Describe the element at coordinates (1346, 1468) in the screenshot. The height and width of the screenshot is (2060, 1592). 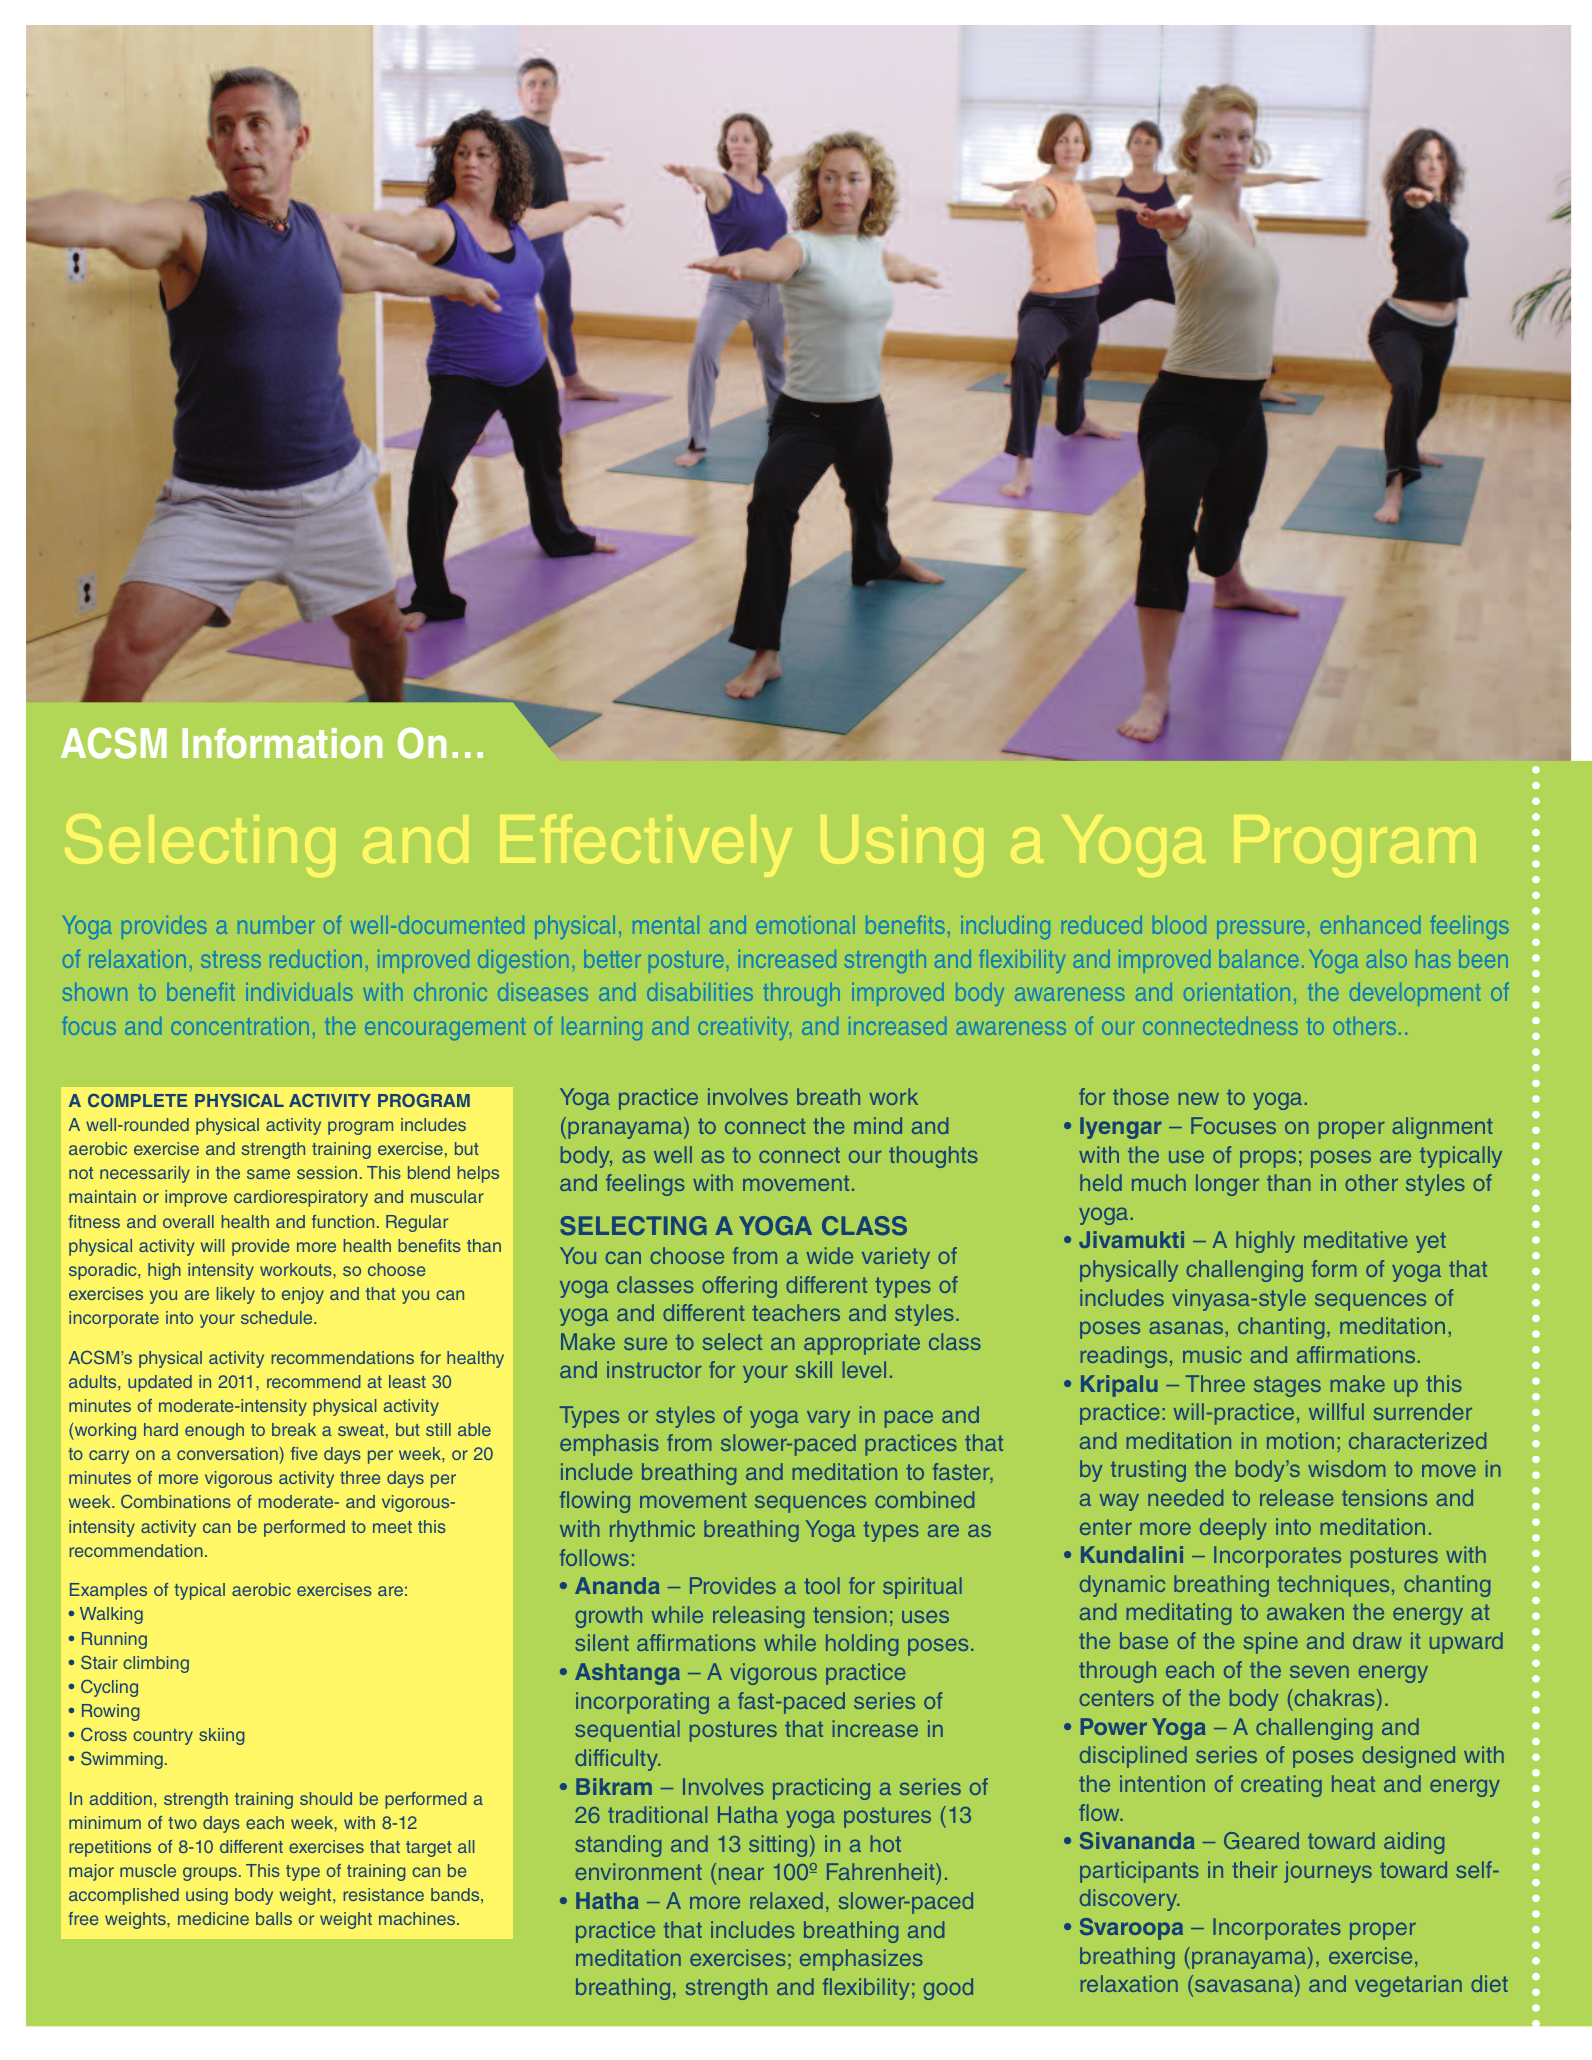
I see `wisdom` at that location.
